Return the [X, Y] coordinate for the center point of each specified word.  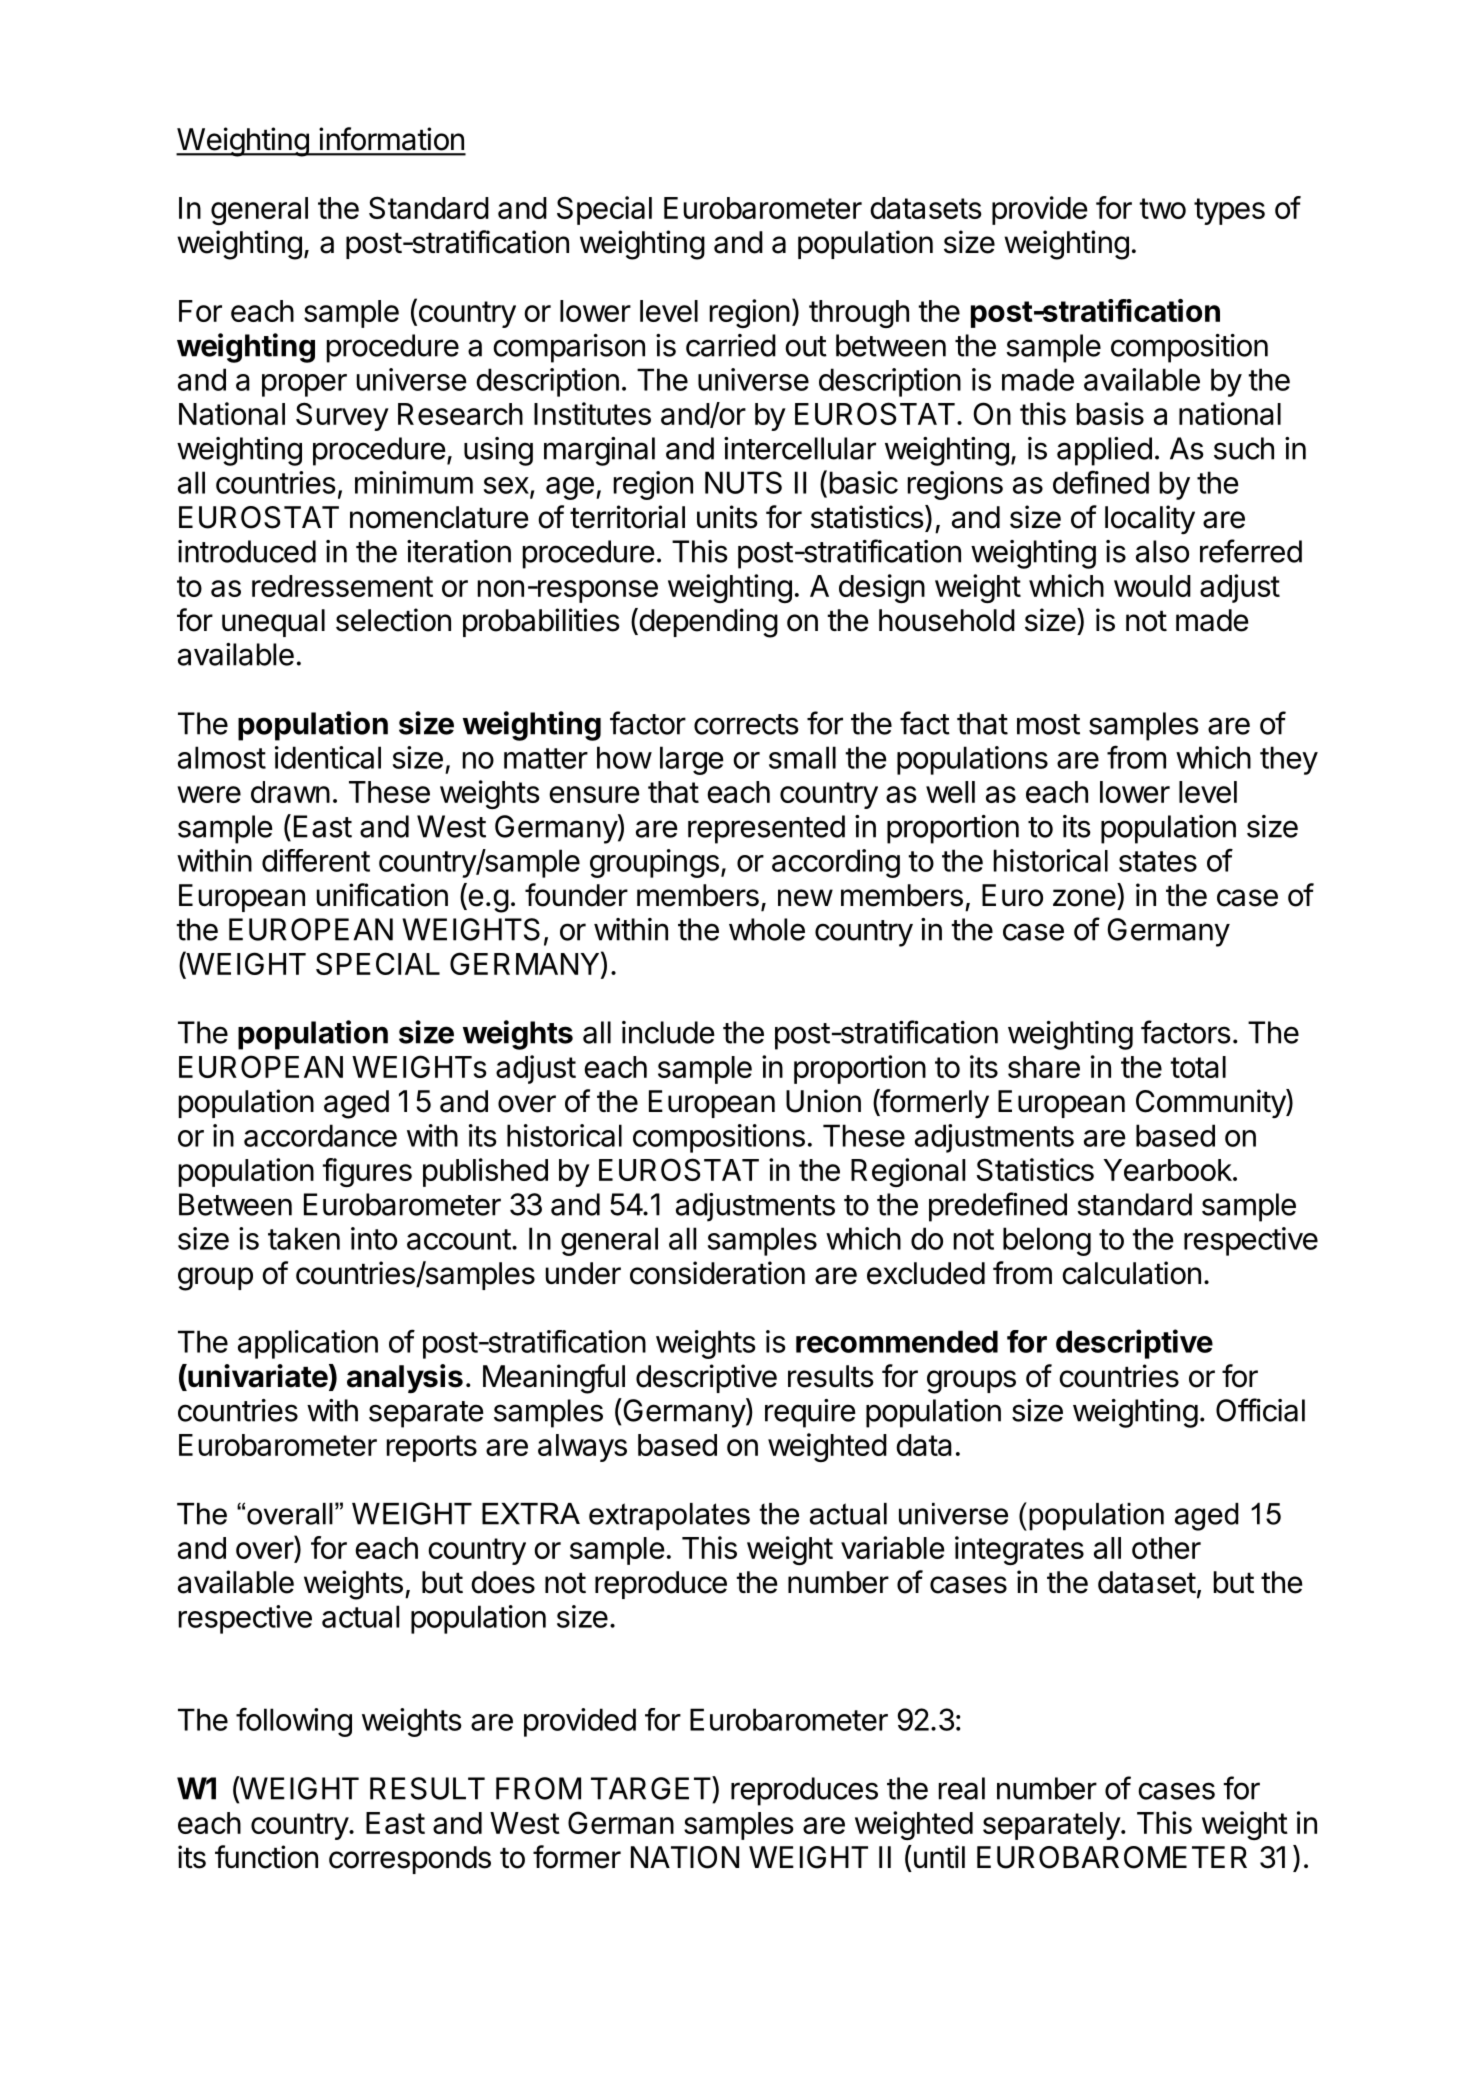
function [266, 1857]
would [1152, 586]
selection [393, 620]
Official [1260, 1410]
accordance [320, 1135]
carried [731, 345]
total [1198, 1067]
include [668, 1032]
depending [707, 623]
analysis [405, 1378]
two [1162, 208]
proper [304, 385]
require [810, 1413]
